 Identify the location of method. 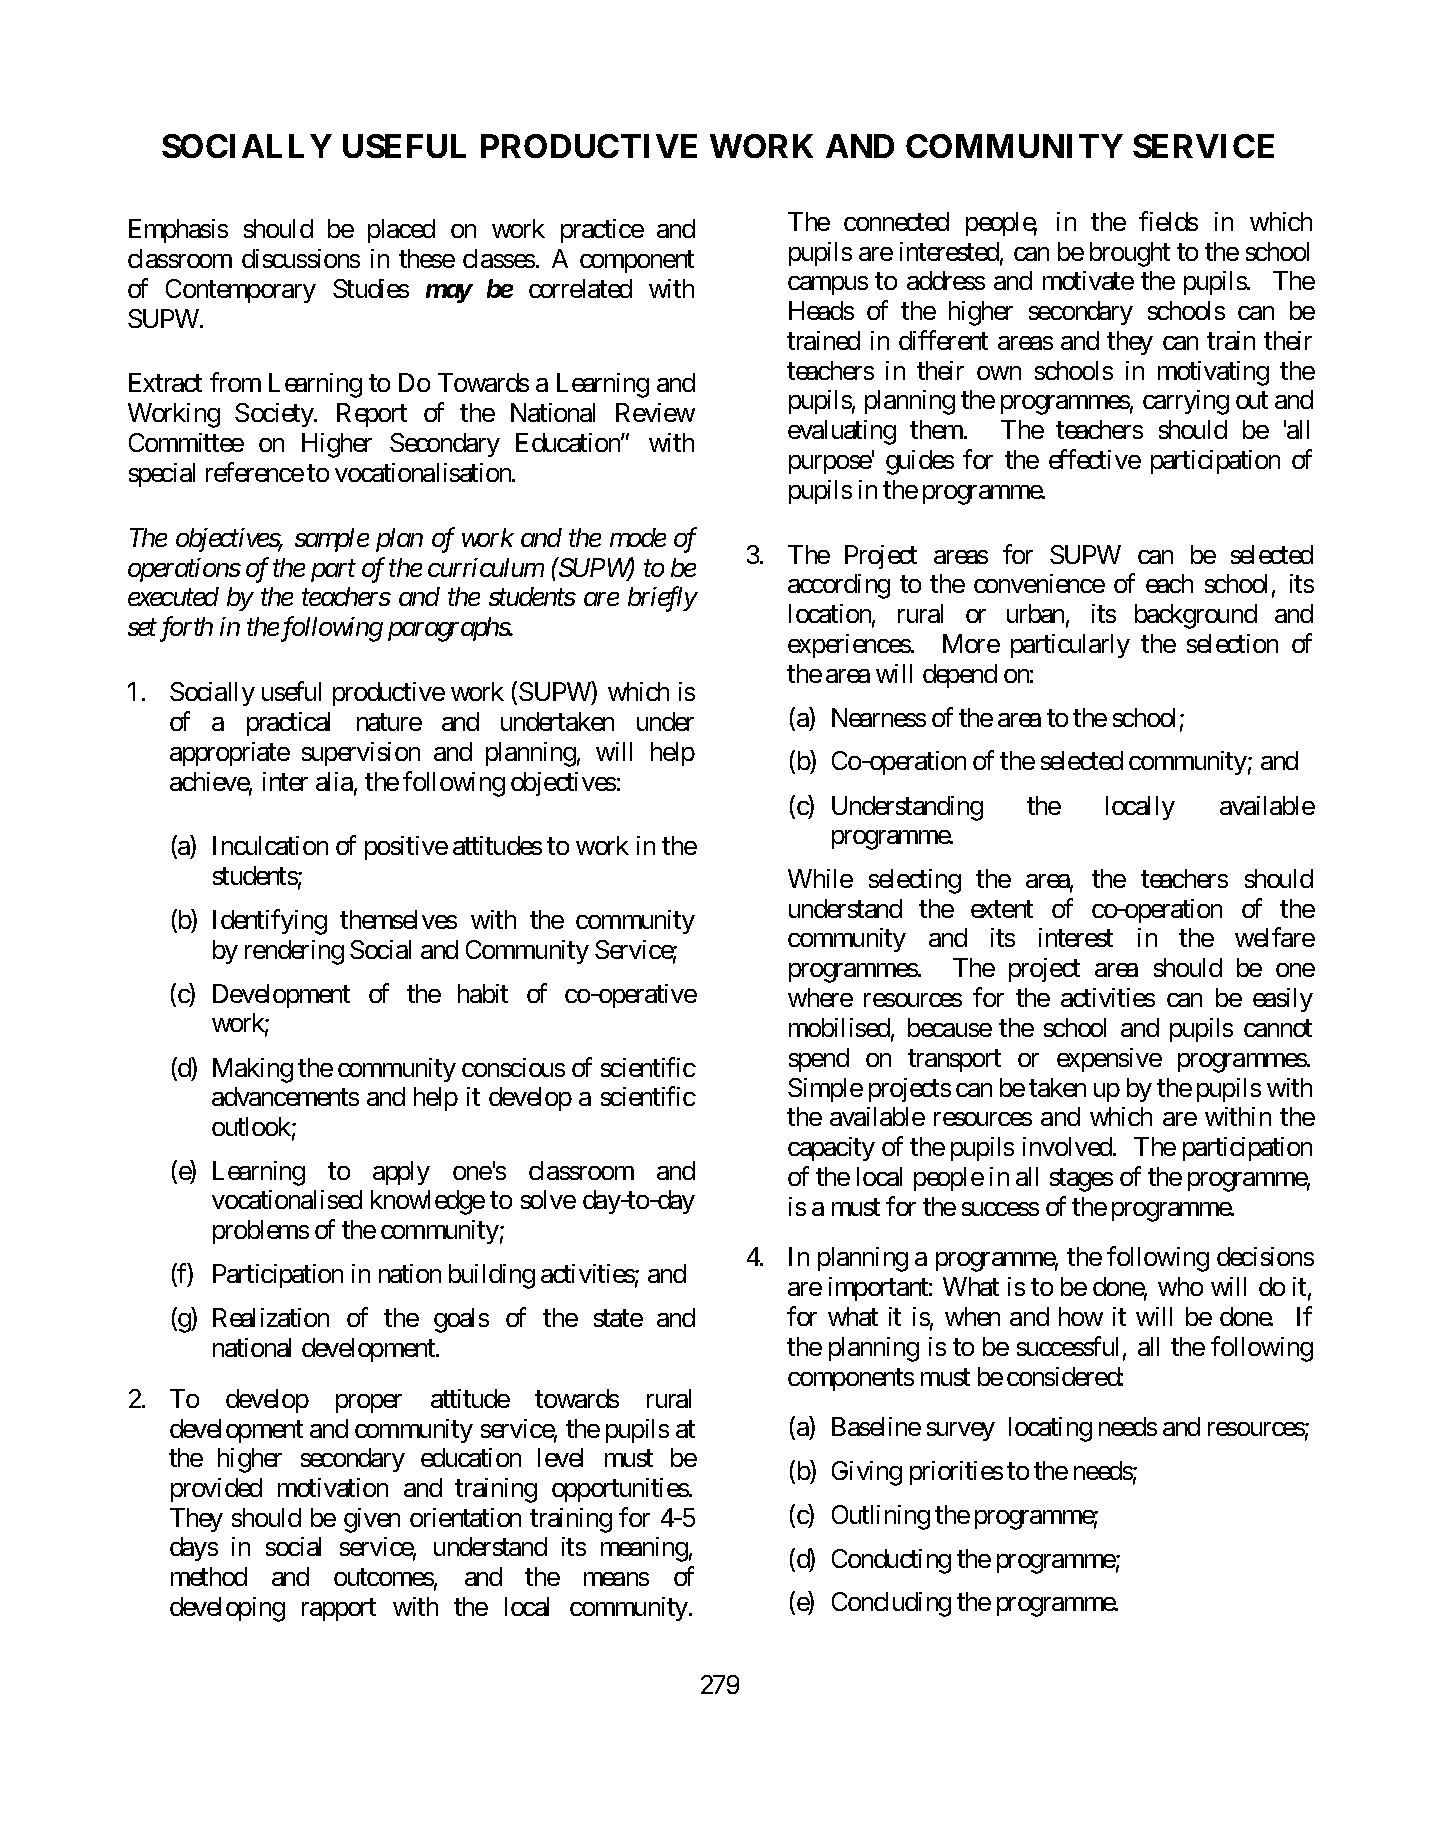
(209, 1576).
